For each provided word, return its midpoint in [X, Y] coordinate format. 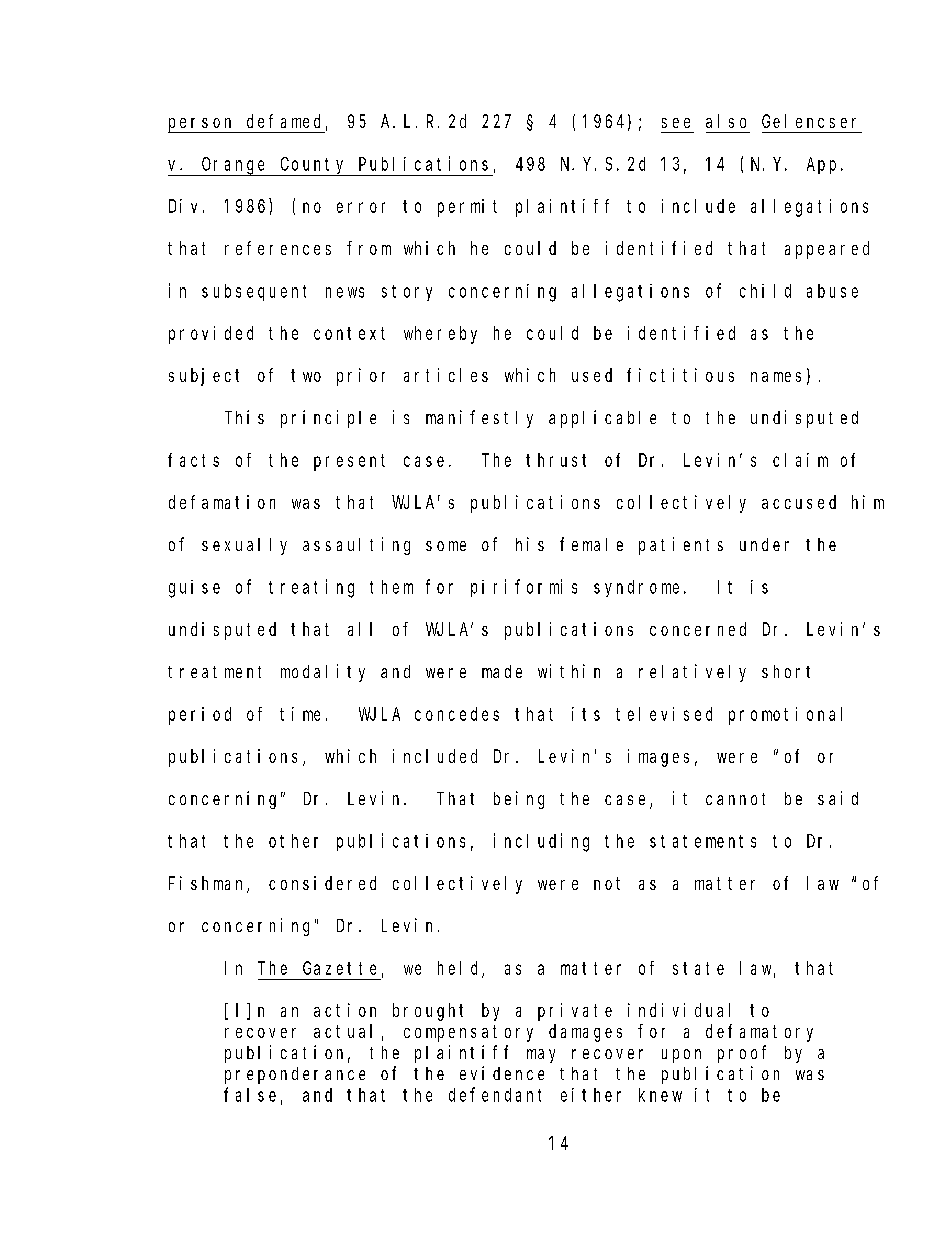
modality [323, 673]
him [868, 502]
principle [328, 419]
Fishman [208, 884]
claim [800, 460]
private [575, 1012]
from [369, 248]
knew [660, 1095]
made [502, 671]
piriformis [524, 588]
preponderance [295, 1075]
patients [681, 546]
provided [211, 335]
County [313, 166]
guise [194, 589]
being [519, 800]
